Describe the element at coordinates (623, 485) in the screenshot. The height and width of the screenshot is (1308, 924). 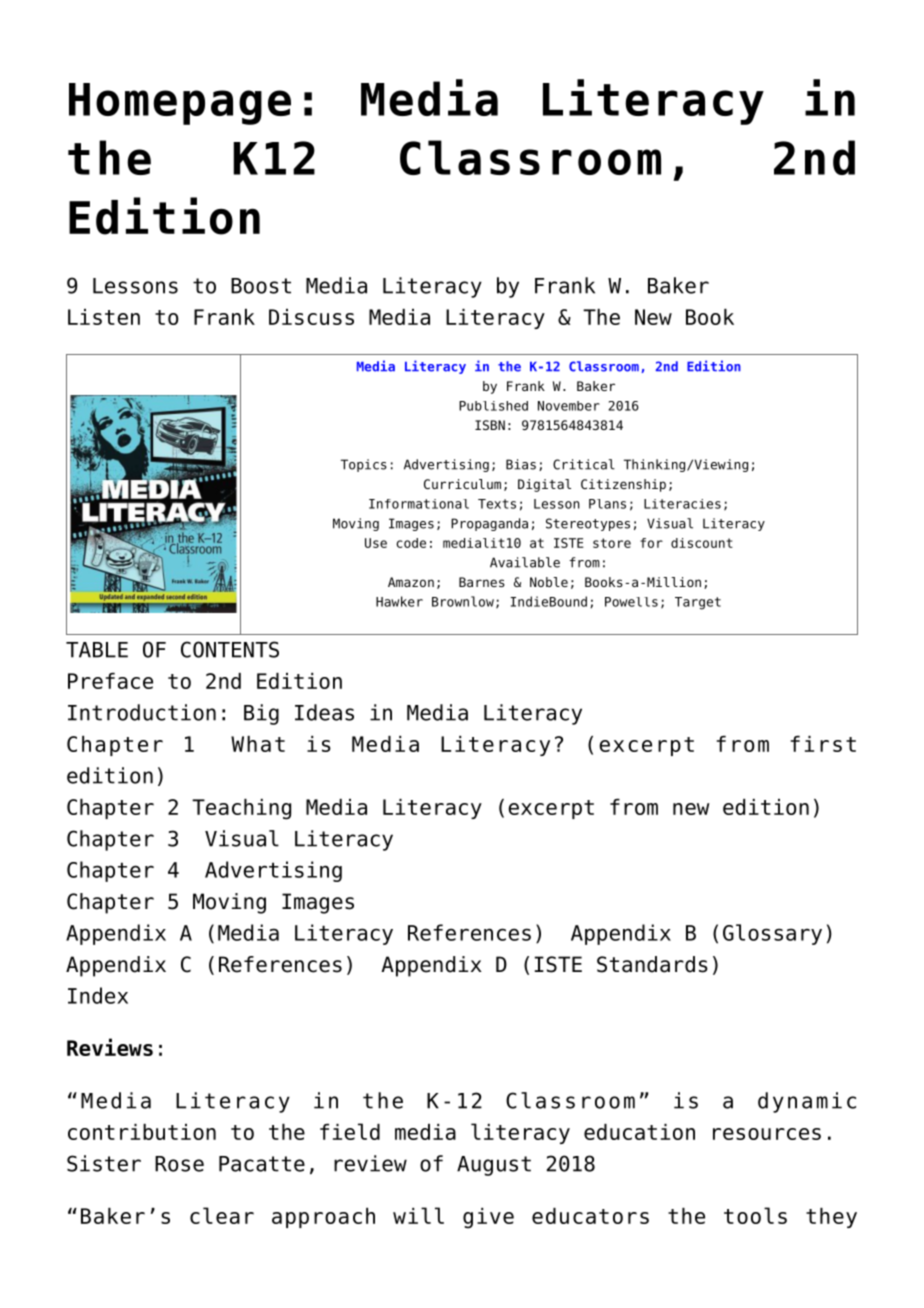
I see `Citizenship` at that location.
